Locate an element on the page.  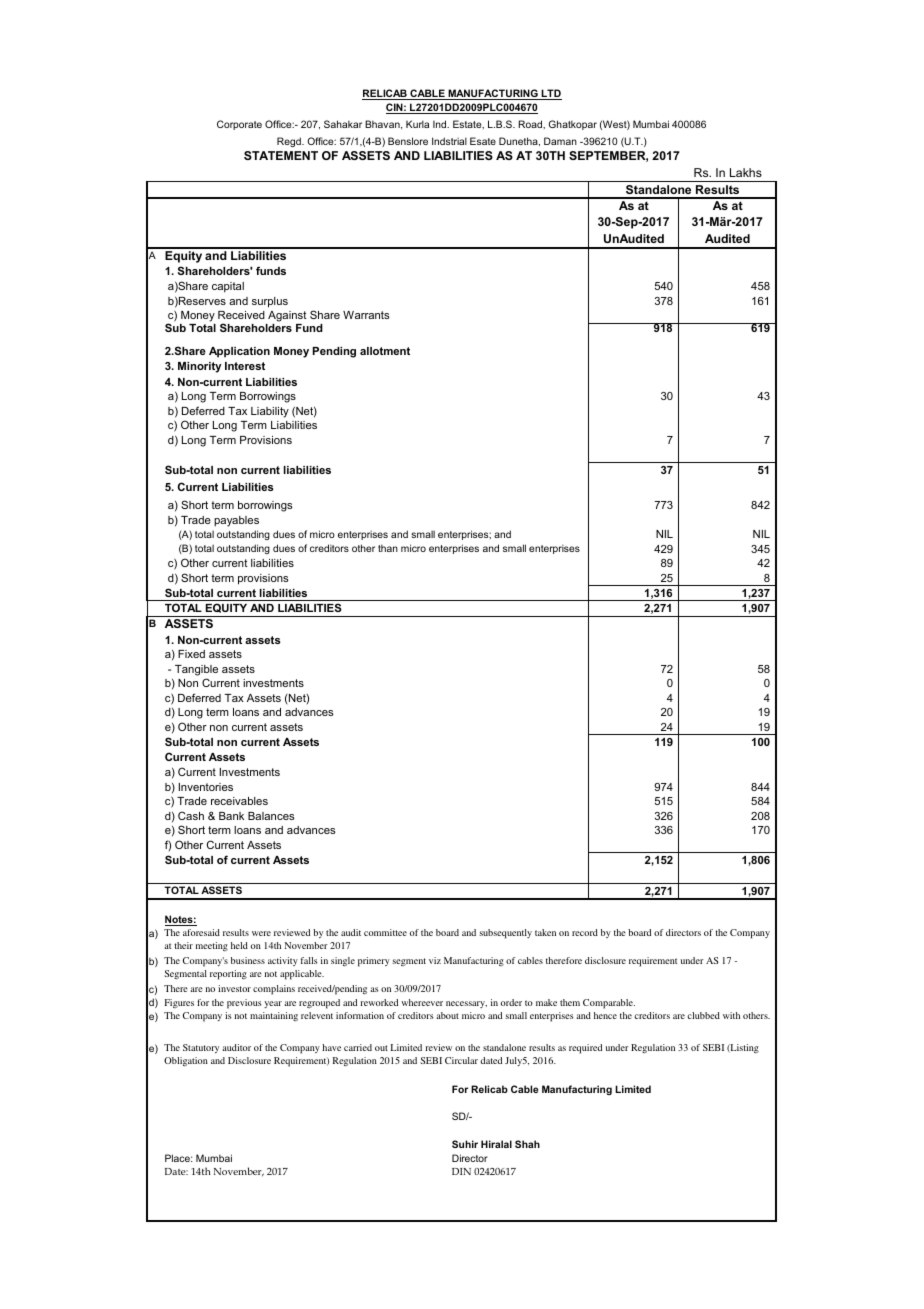
taken is located at coordinates (545, 932).
